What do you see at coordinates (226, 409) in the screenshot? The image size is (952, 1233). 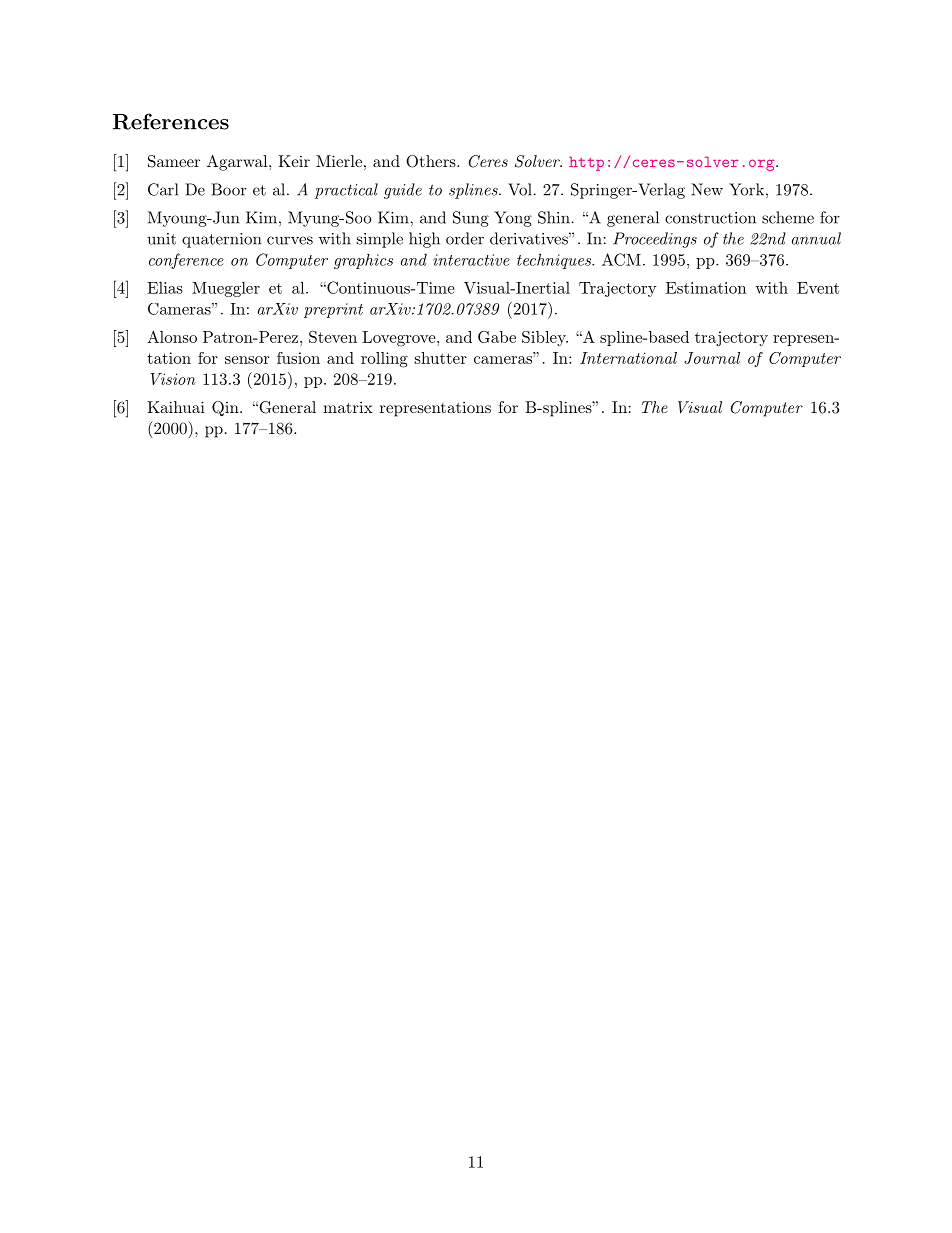 I see `Qin` at bounding box center [226, 409].
